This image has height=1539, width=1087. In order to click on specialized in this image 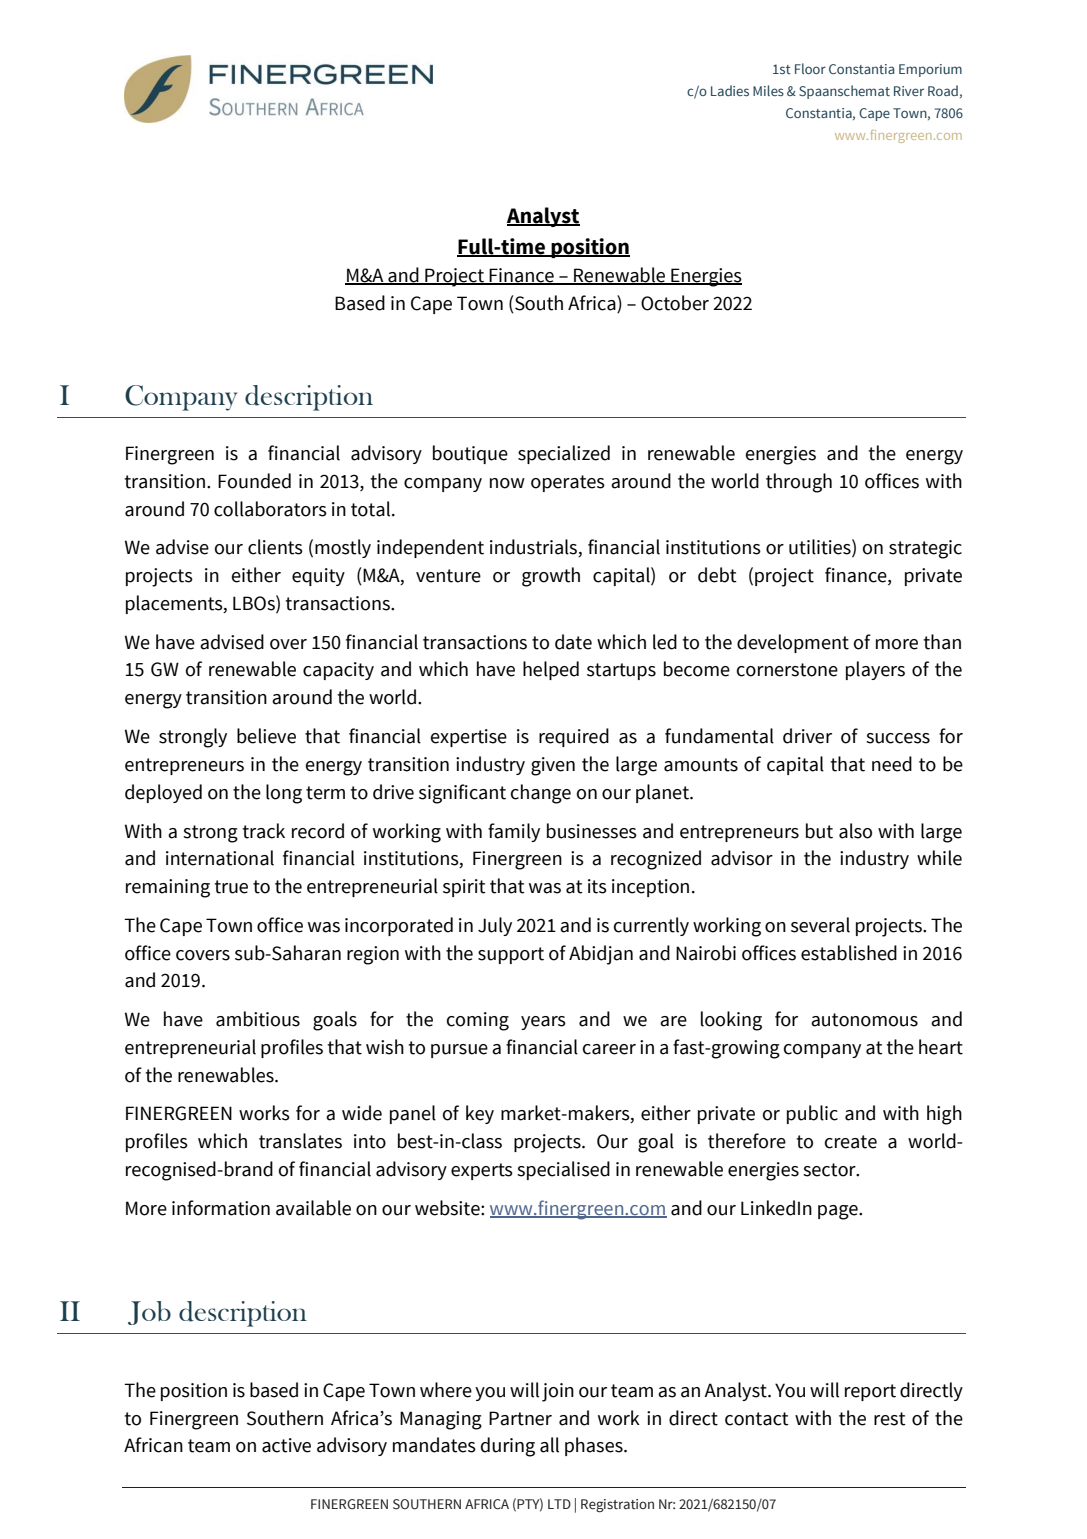, I will do `click(564, 454)`.
